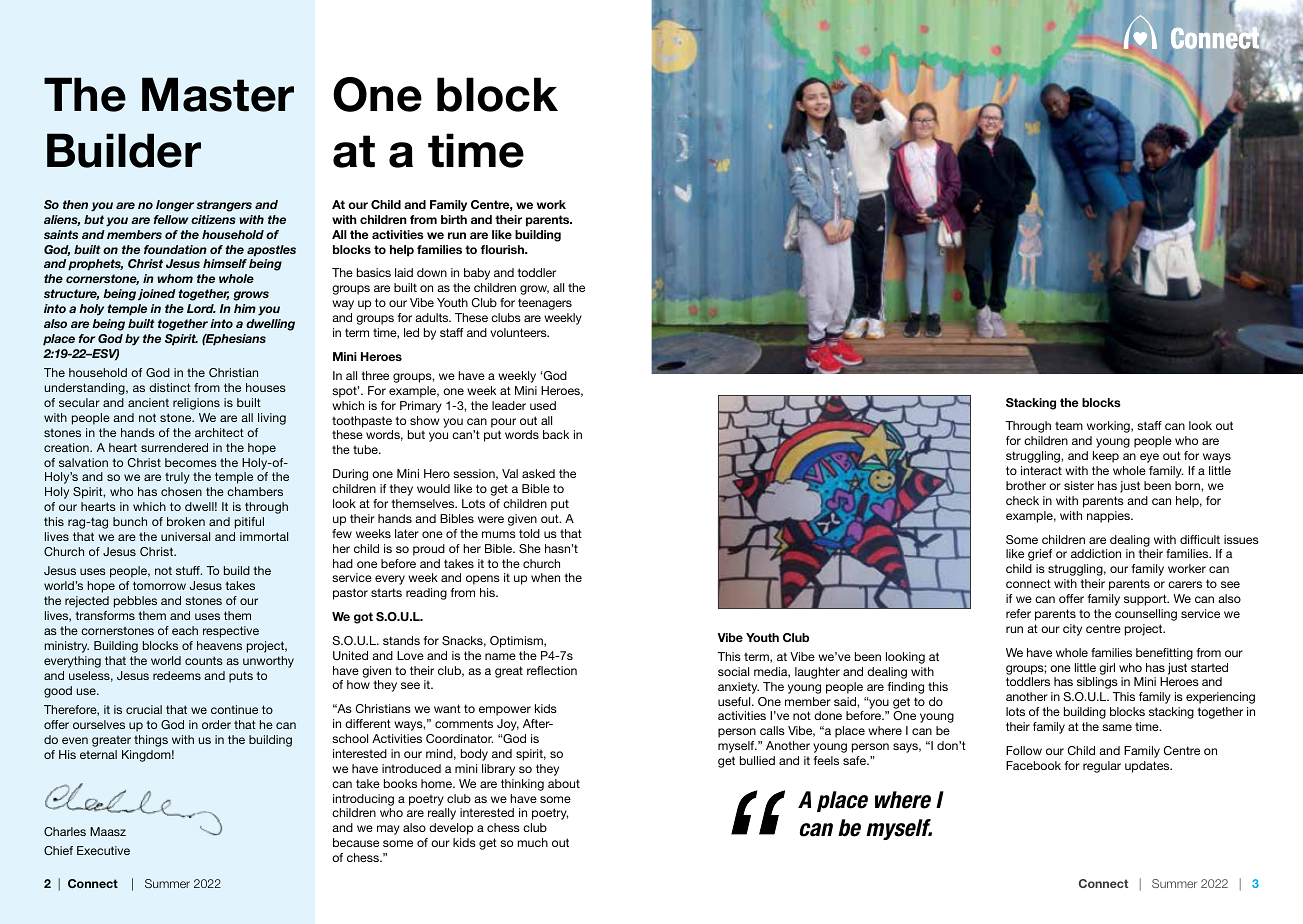 Image resolution: width=1303 pixels, height=924 pixels. I want to click on truly, so click(177, 478).
